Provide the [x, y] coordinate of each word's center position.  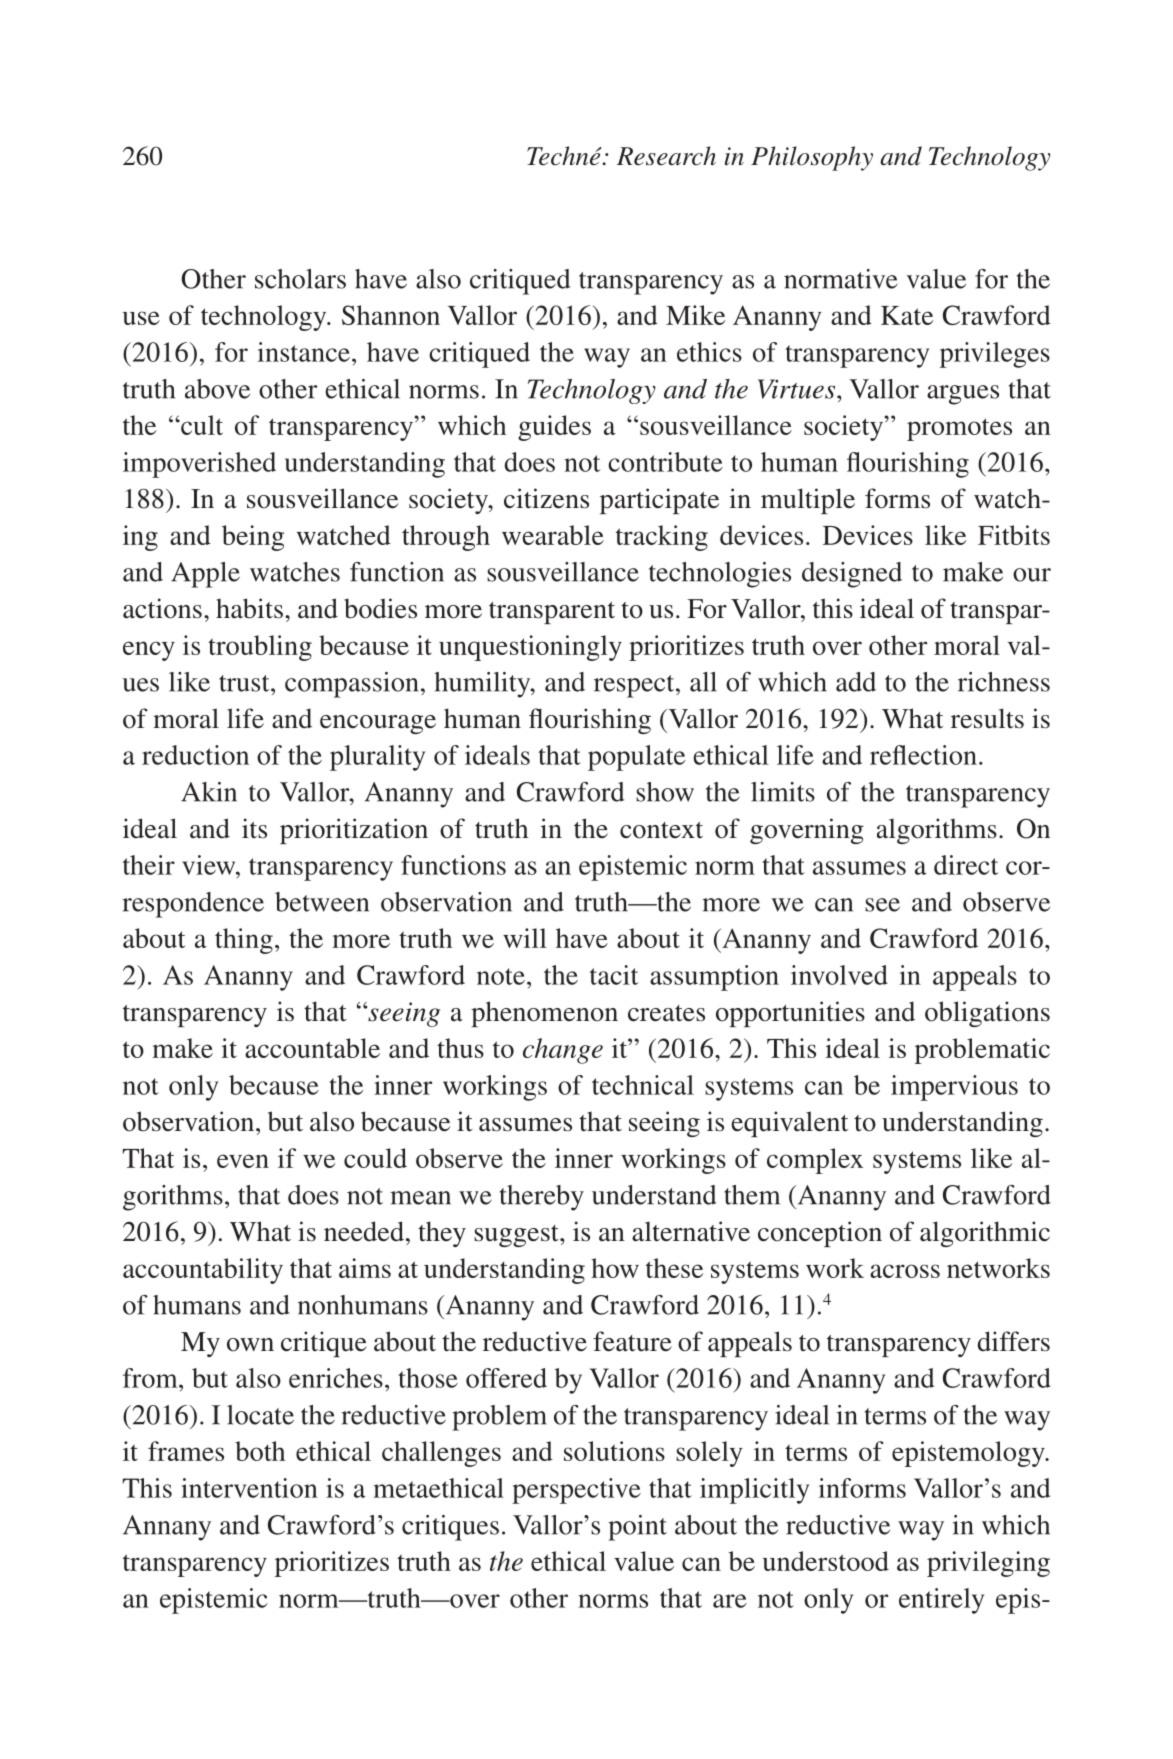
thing [244, 941]
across [905, 1271]
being [253, 538]
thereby [542, 1198]
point [637, 1528]
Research [666, 156]
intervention [249, 1488]
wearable [553, 535]
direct [966, 865]
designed [852, 575]
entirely [941, 1601]
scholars [300, 279]
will [525, 938]
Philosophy [812, 158]
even [243, 1161]
